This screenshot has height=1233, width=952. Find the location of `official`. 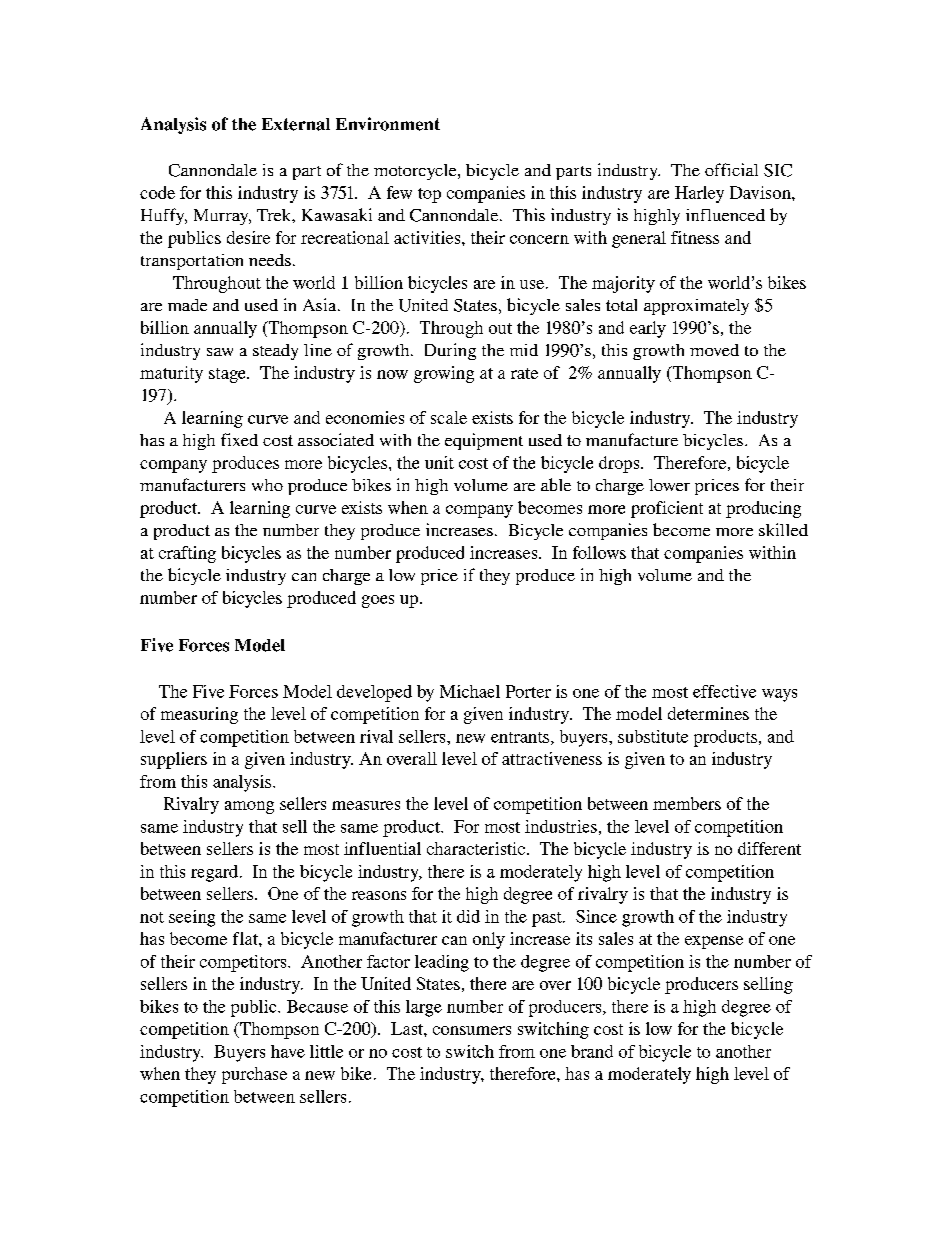

official is located at coordinates (731, 169).
